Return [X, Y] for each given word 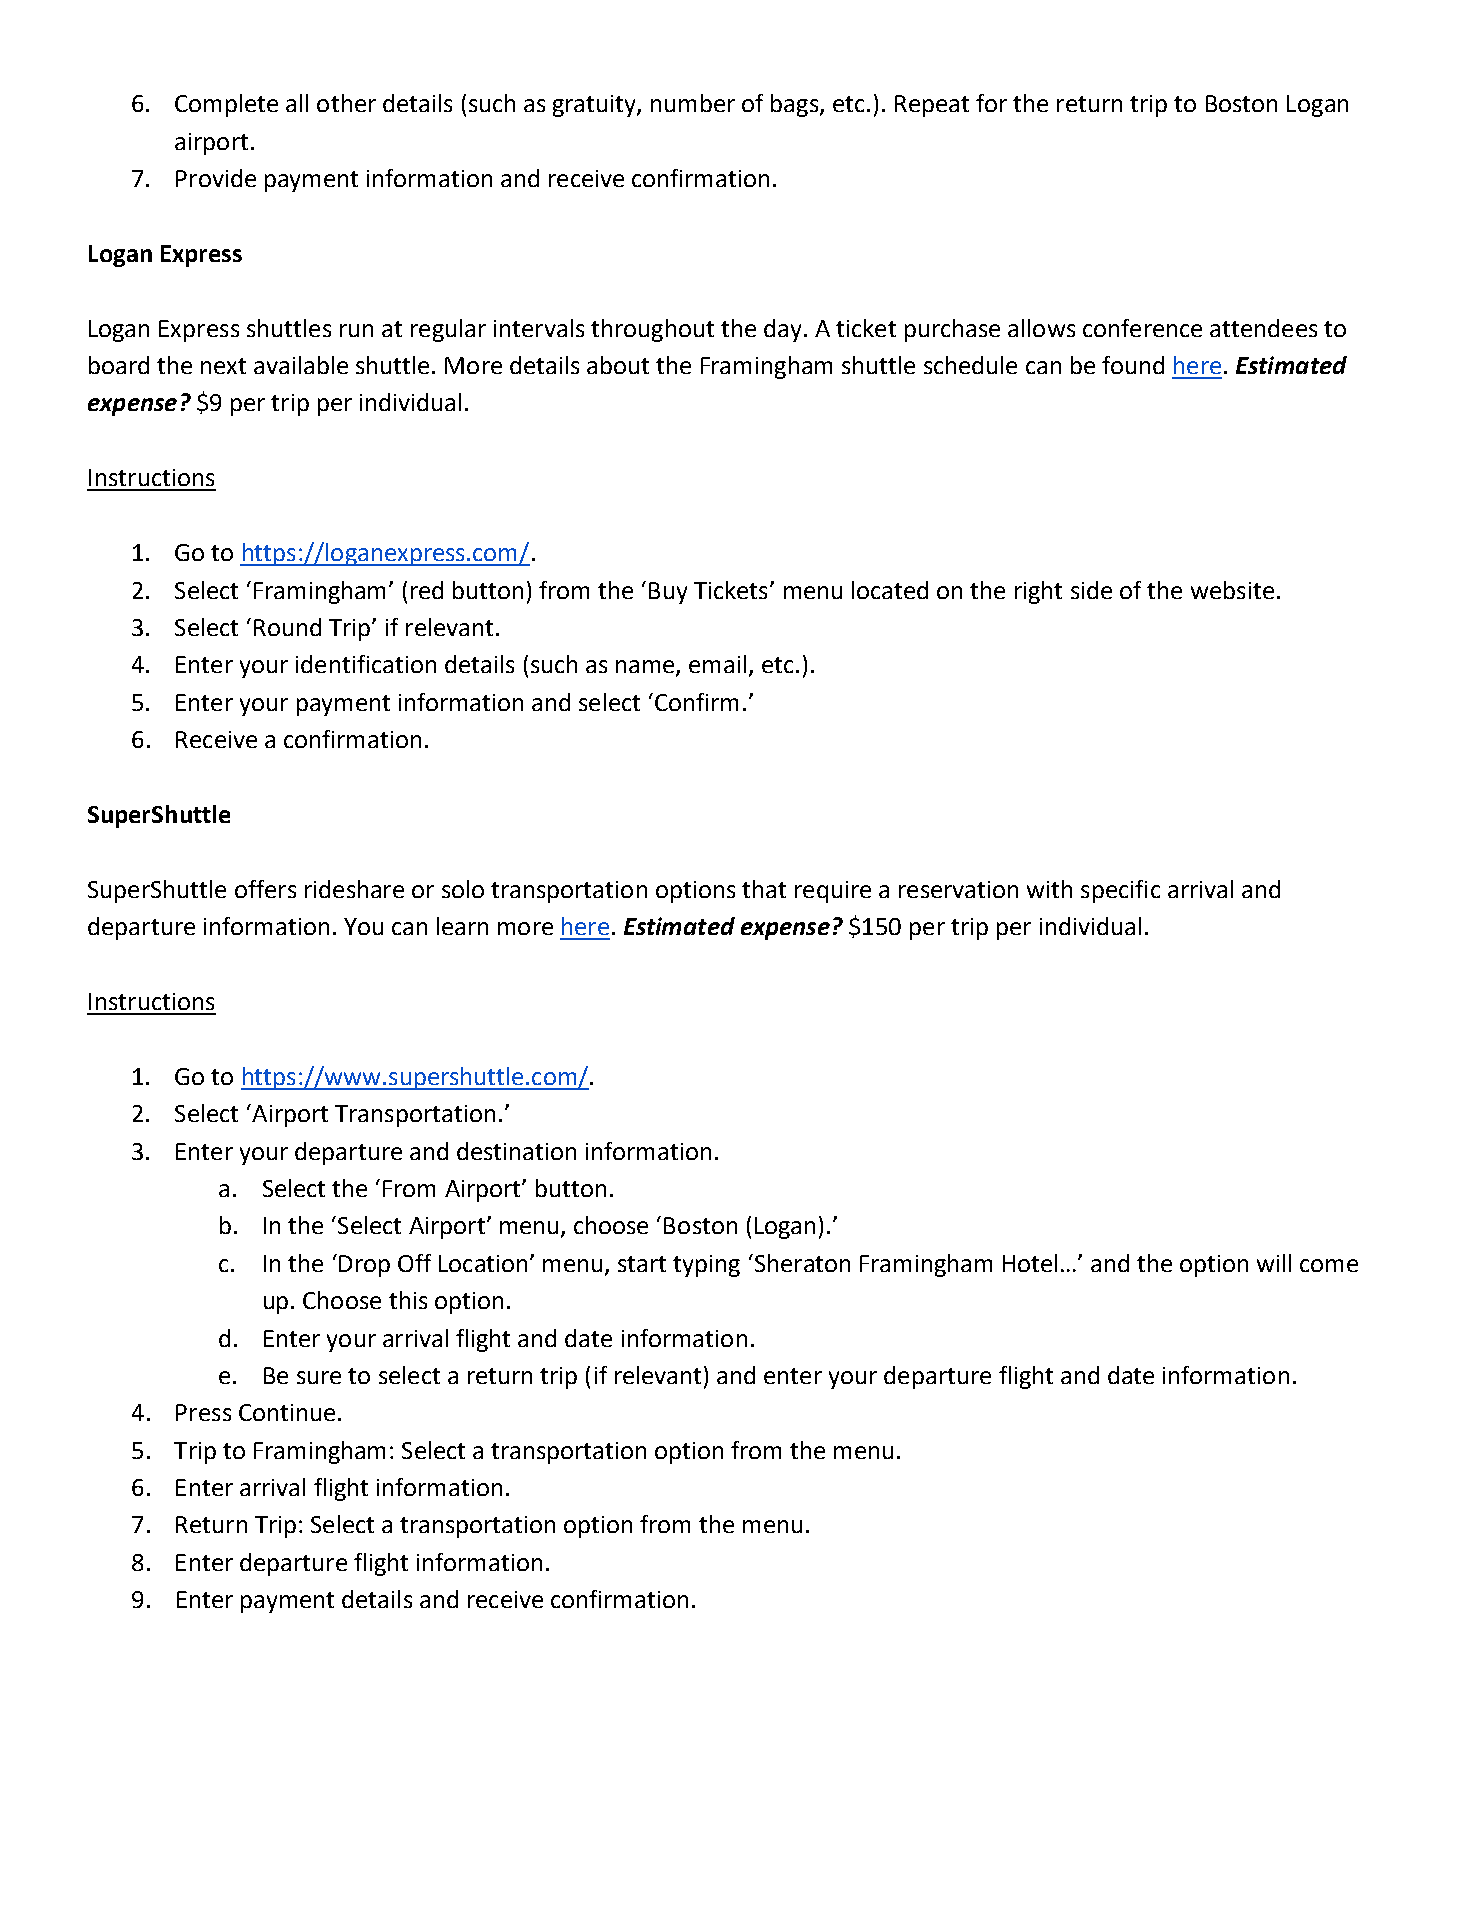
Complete [226, 105]
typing [706, 1266]
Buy [668, 593]
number [693, 103]
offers [265, 889]
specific [1120, 891]
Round [287, 627]
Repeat [932, 106]
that [764, 889]
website [1232, 590]
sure [319, 1377]
